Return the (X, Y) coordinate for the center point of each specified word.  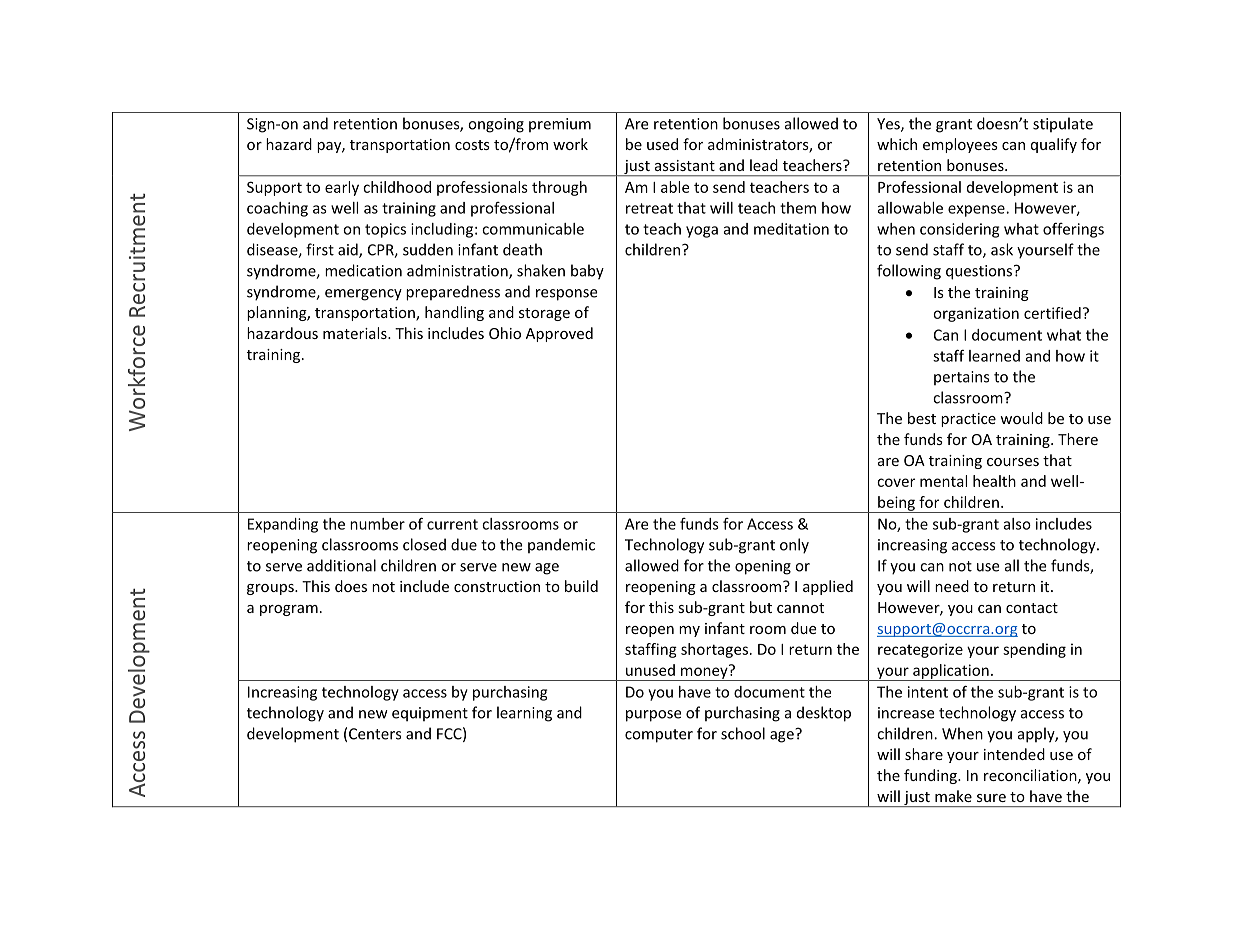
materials (356, 333)
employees (960, 145)
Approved (559, 334)
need (952, 586)
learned (994, 356)
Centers (375, 734)
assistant (685, 165)
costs (472, 145)
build (581, 586)
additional (341, 565)
